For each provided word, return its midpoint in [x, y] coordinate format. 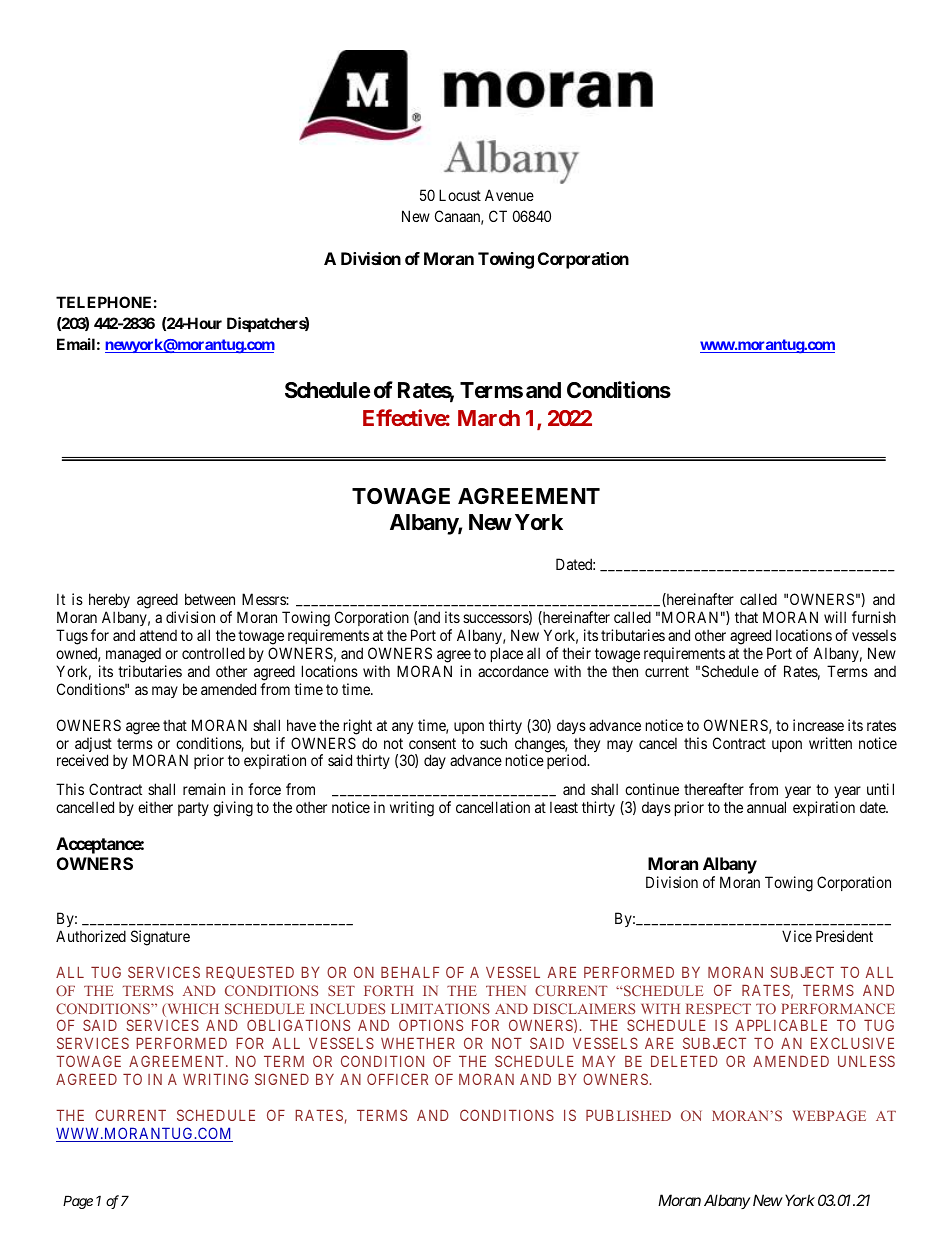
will [835, 617]
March [489, 418]
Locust [460, 195]
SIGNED [282, 1079]
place [507, 654]
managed [133, 655]
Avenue [509, 195]
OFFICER [397, 1079]
